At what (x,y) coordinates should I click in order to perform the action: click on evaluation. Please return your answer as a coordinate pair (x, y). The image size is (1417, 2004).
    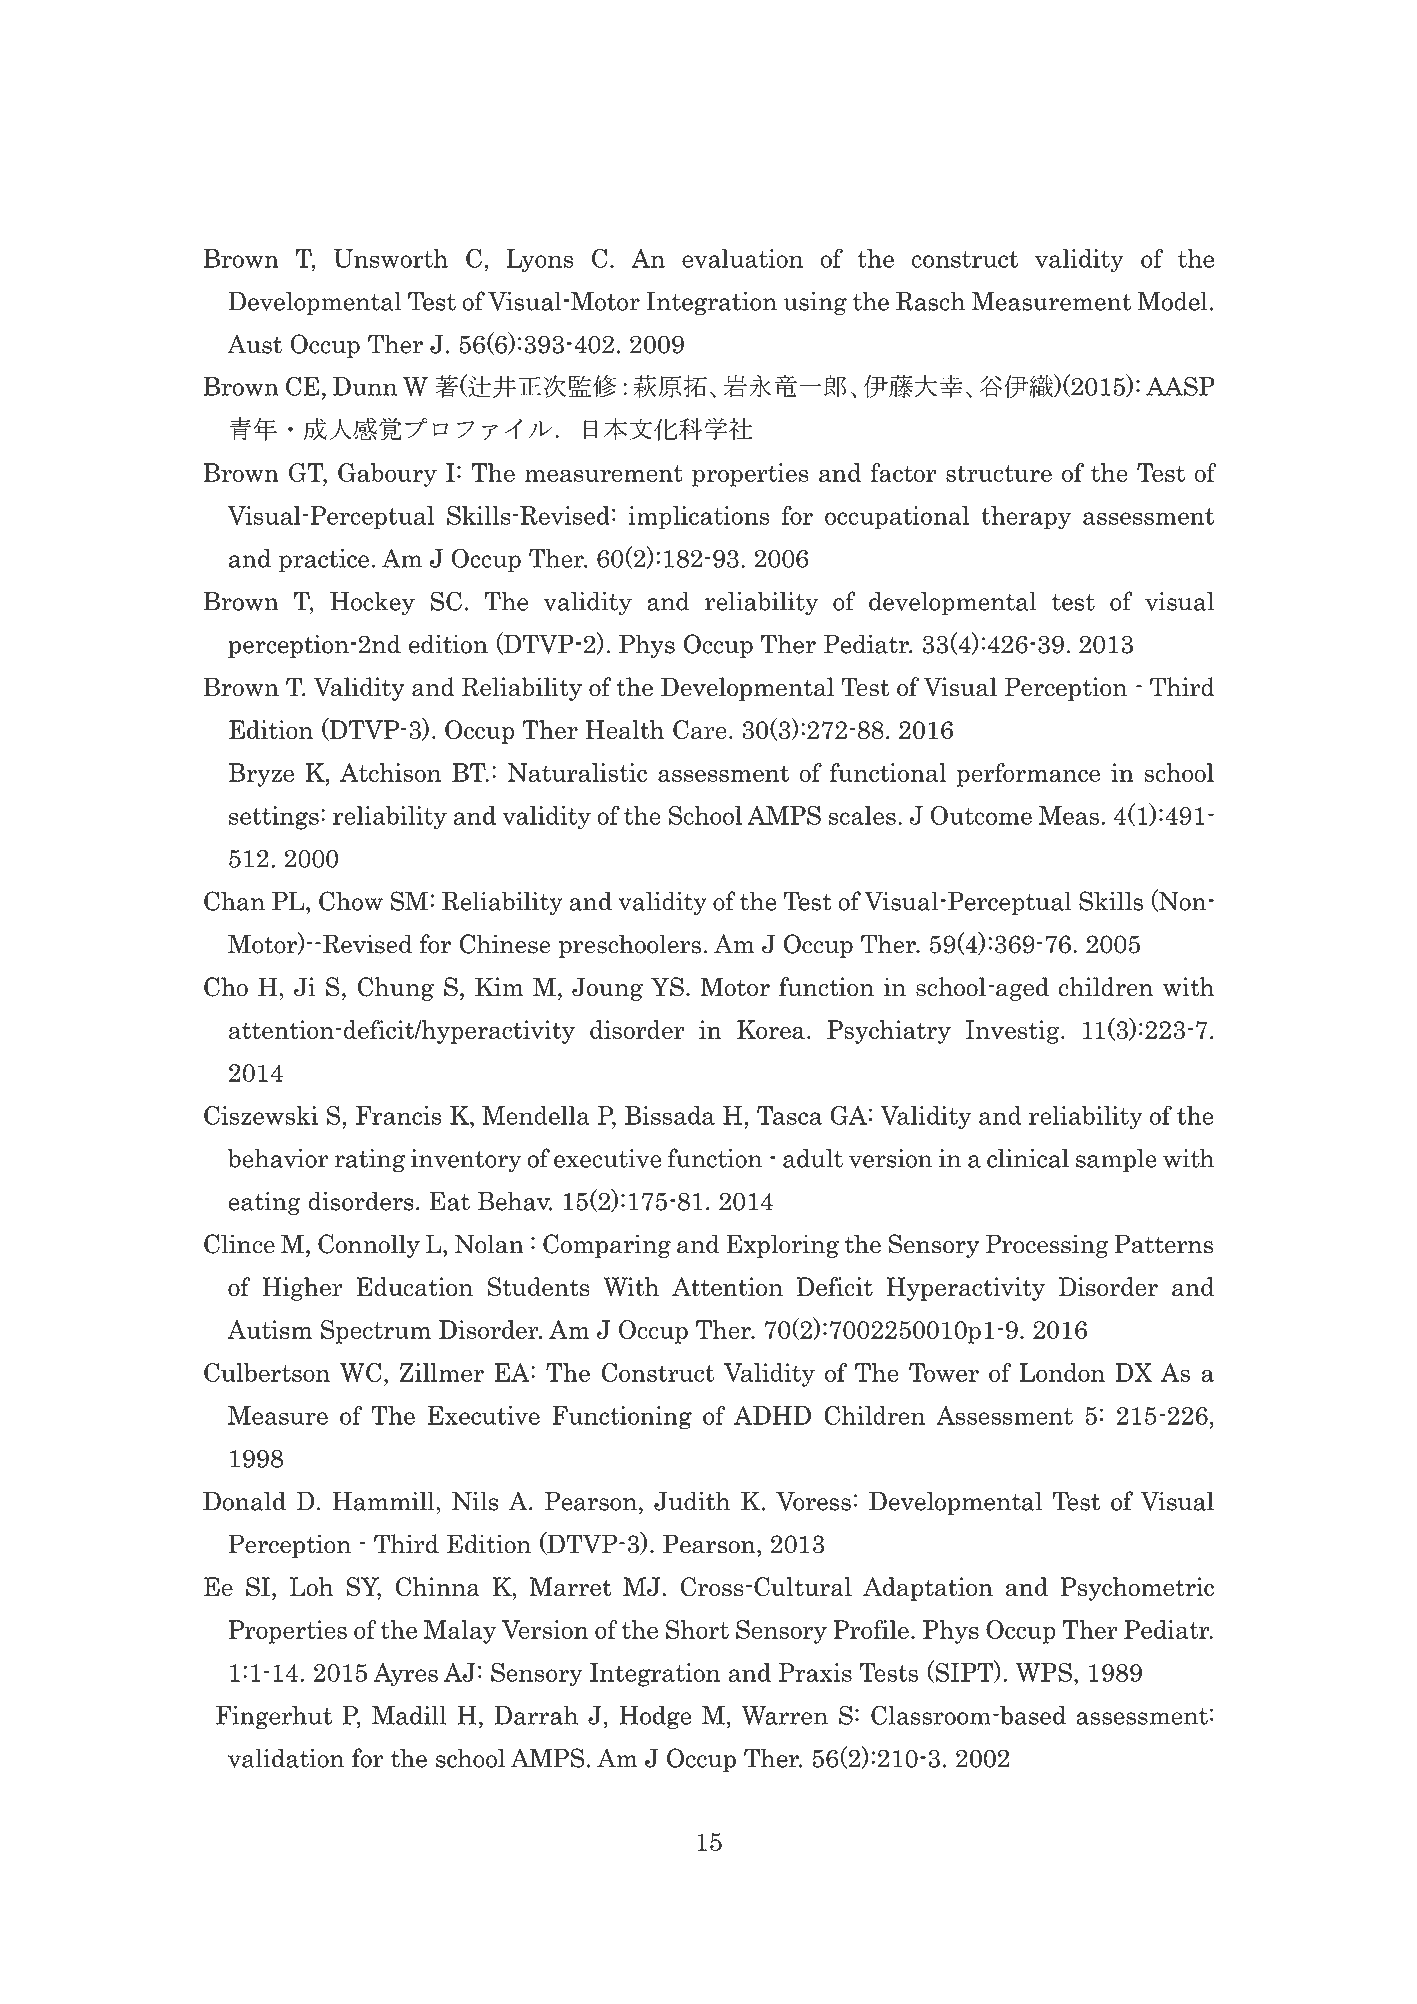
    Looking at the image, I should click on (742, 258).
